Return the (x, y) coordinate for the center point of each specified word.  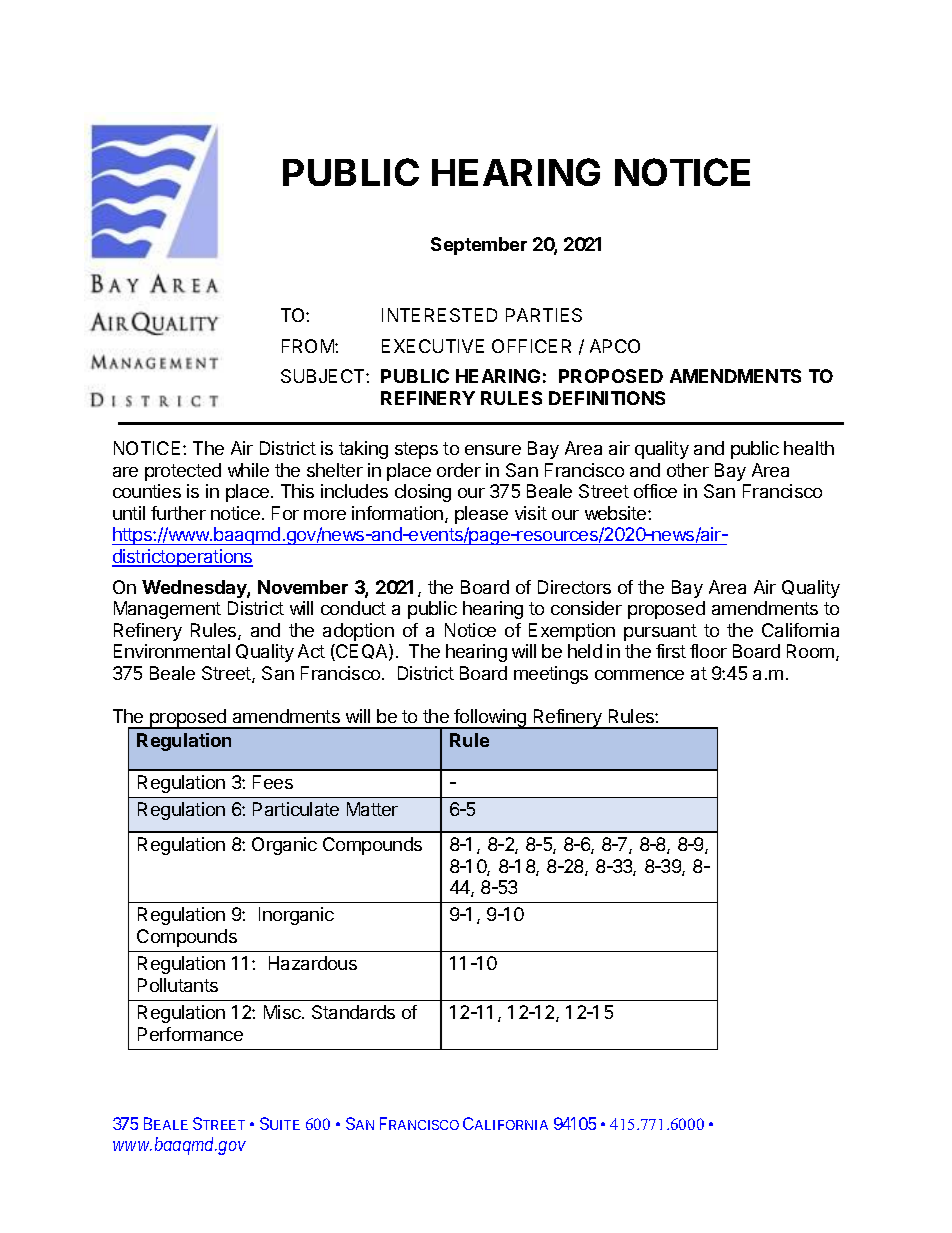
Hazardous (313, 963)
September (479, 246)
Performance (190, 1034)
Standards (353, 1012)
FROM (309, 346)
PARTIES (544, 315)
